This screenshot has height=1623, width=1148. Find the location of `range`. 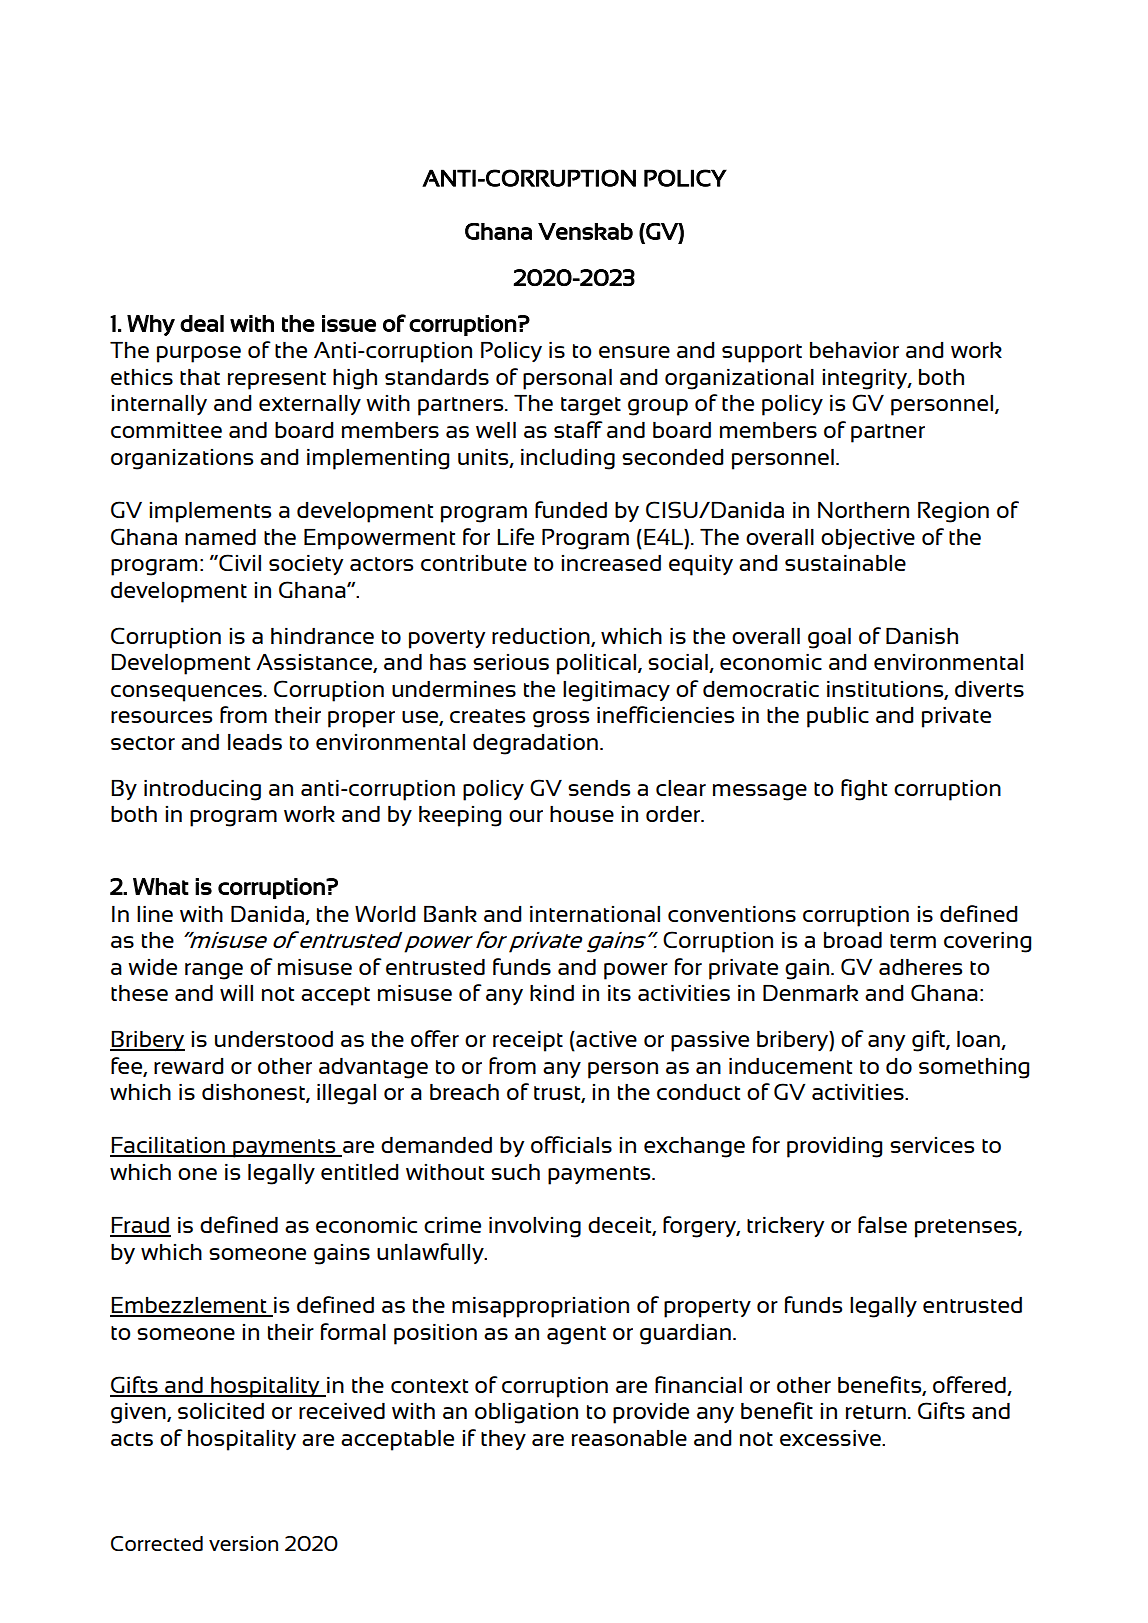

range is located at coordinates (214, 971).
